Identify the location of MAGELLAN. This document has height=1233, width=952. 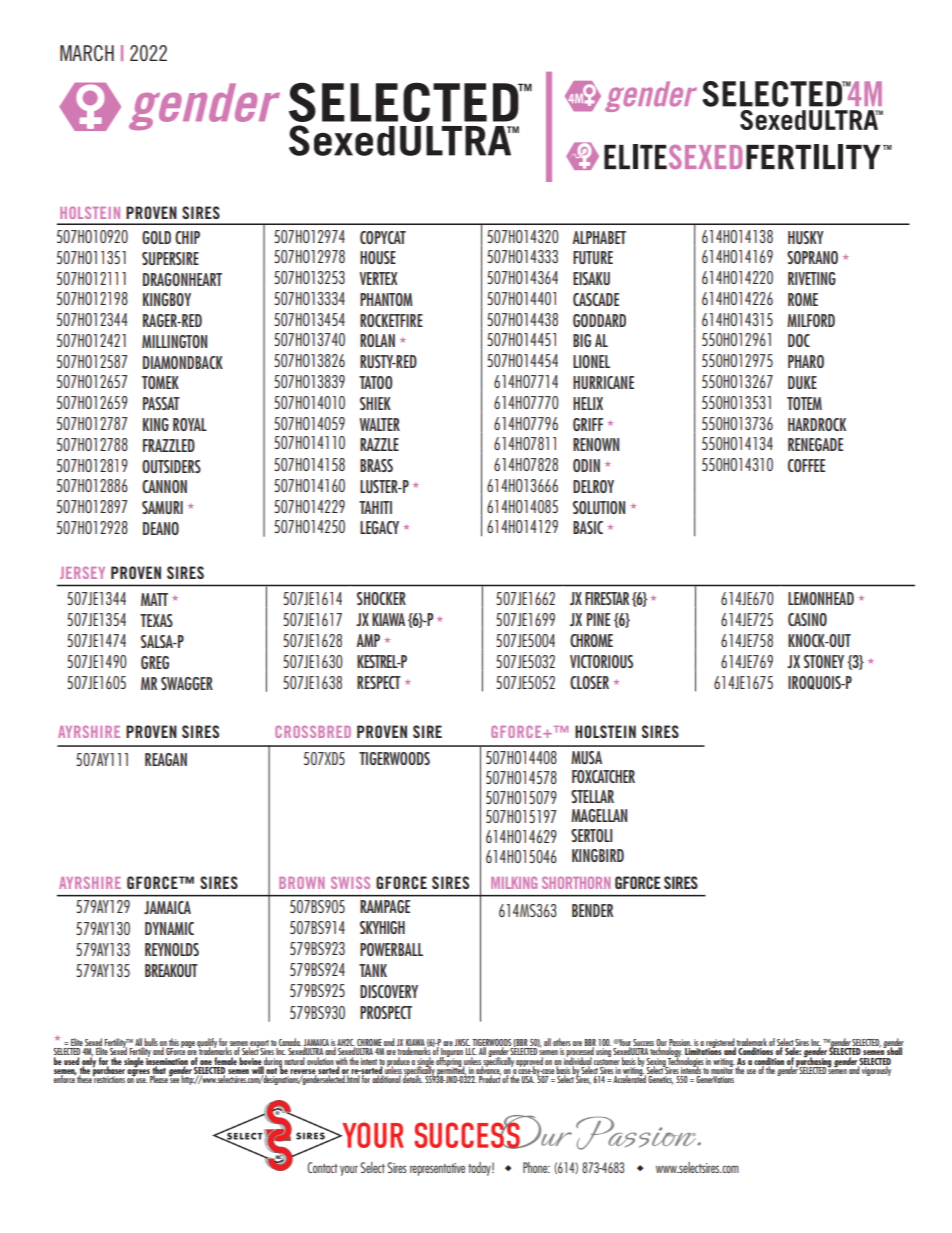
(599, 815).
